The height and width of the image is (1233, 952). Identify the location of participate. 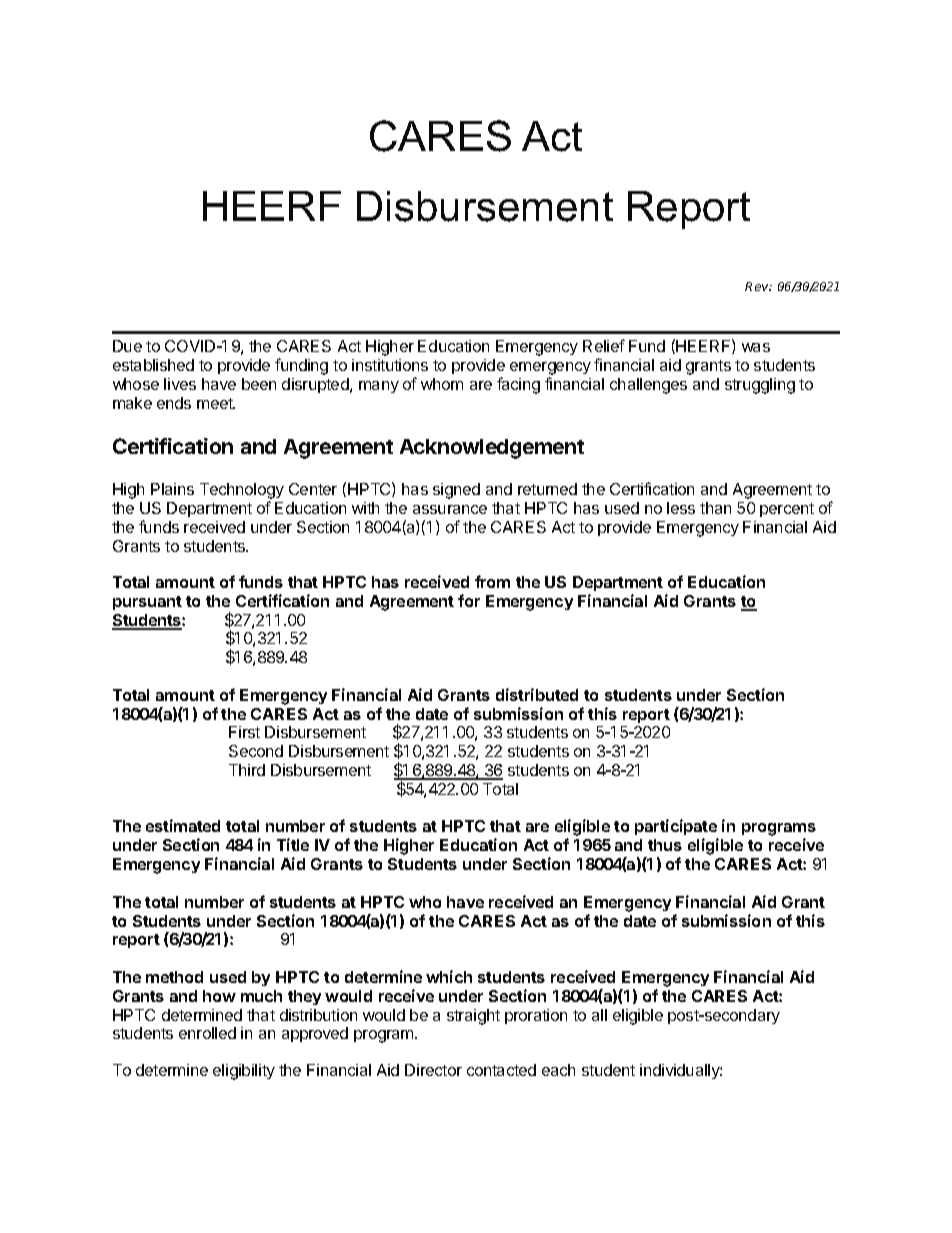
(676, 829).
